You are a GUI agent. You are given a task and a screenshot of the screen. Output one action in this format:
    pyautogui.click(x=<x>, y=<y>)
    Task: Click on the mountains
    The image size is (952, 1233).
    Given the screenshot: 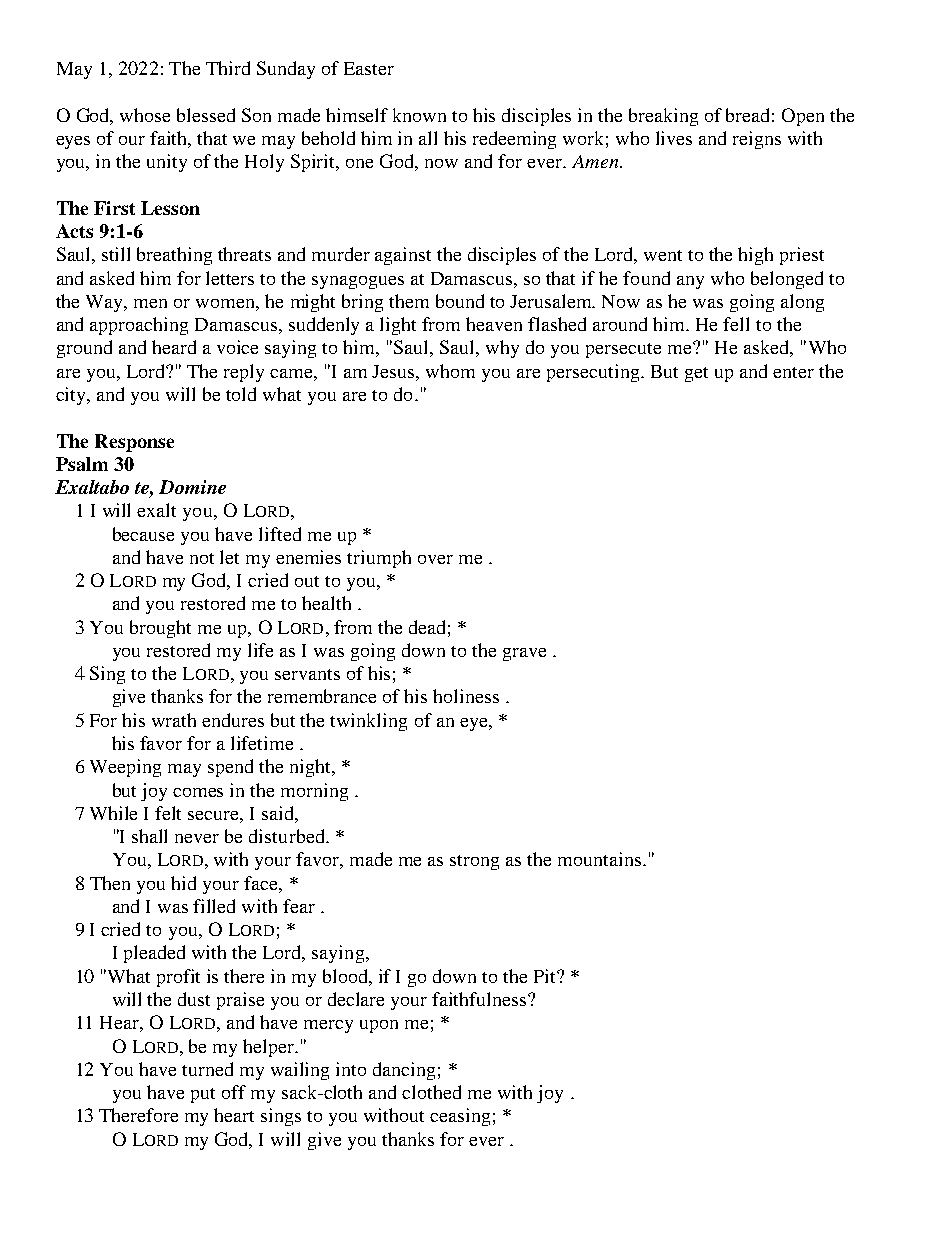 What is the action you would take?
    pyautogui.click(x=599, y=859)
